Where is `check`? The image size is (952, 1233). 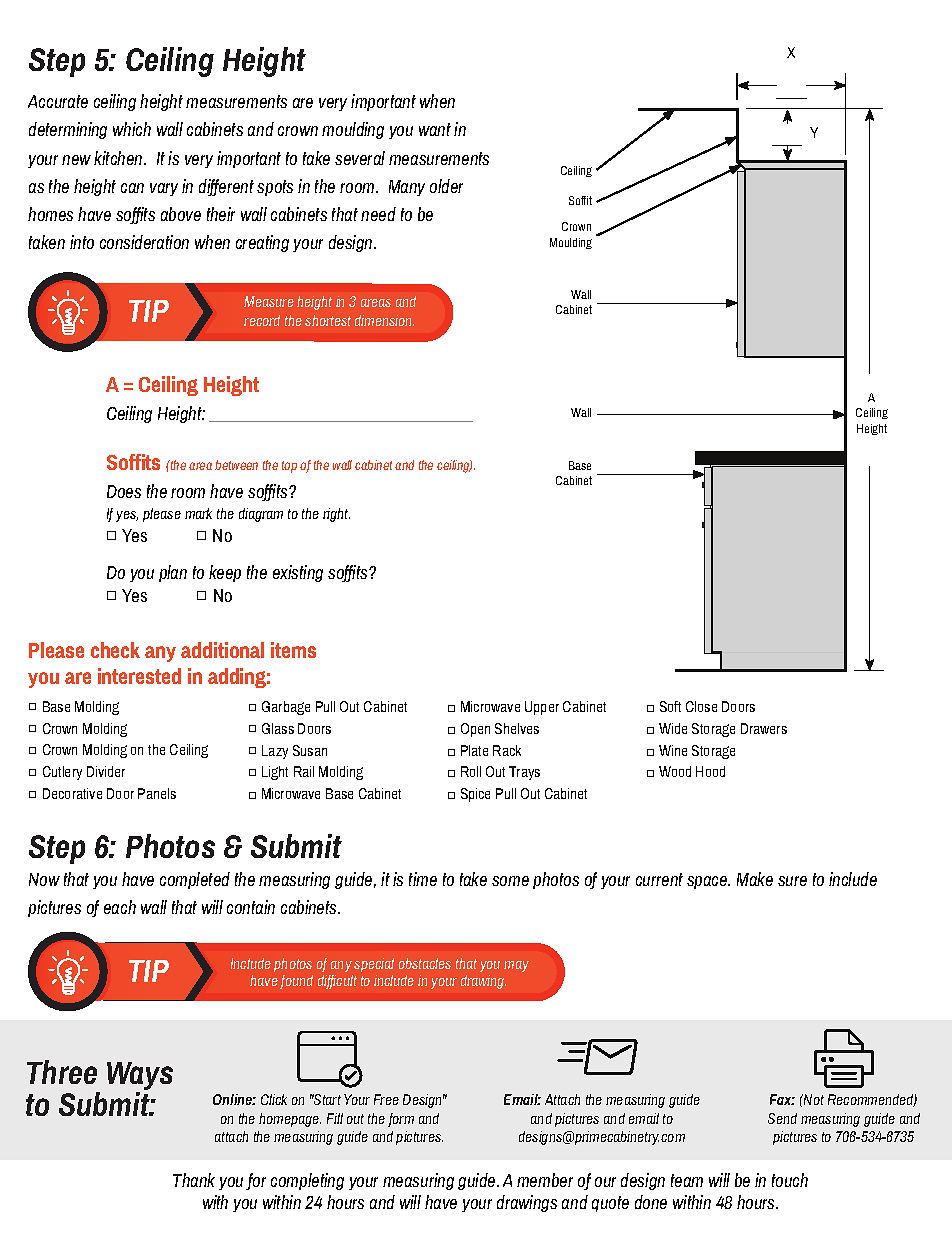
check is located at coordinates (115, 650).
